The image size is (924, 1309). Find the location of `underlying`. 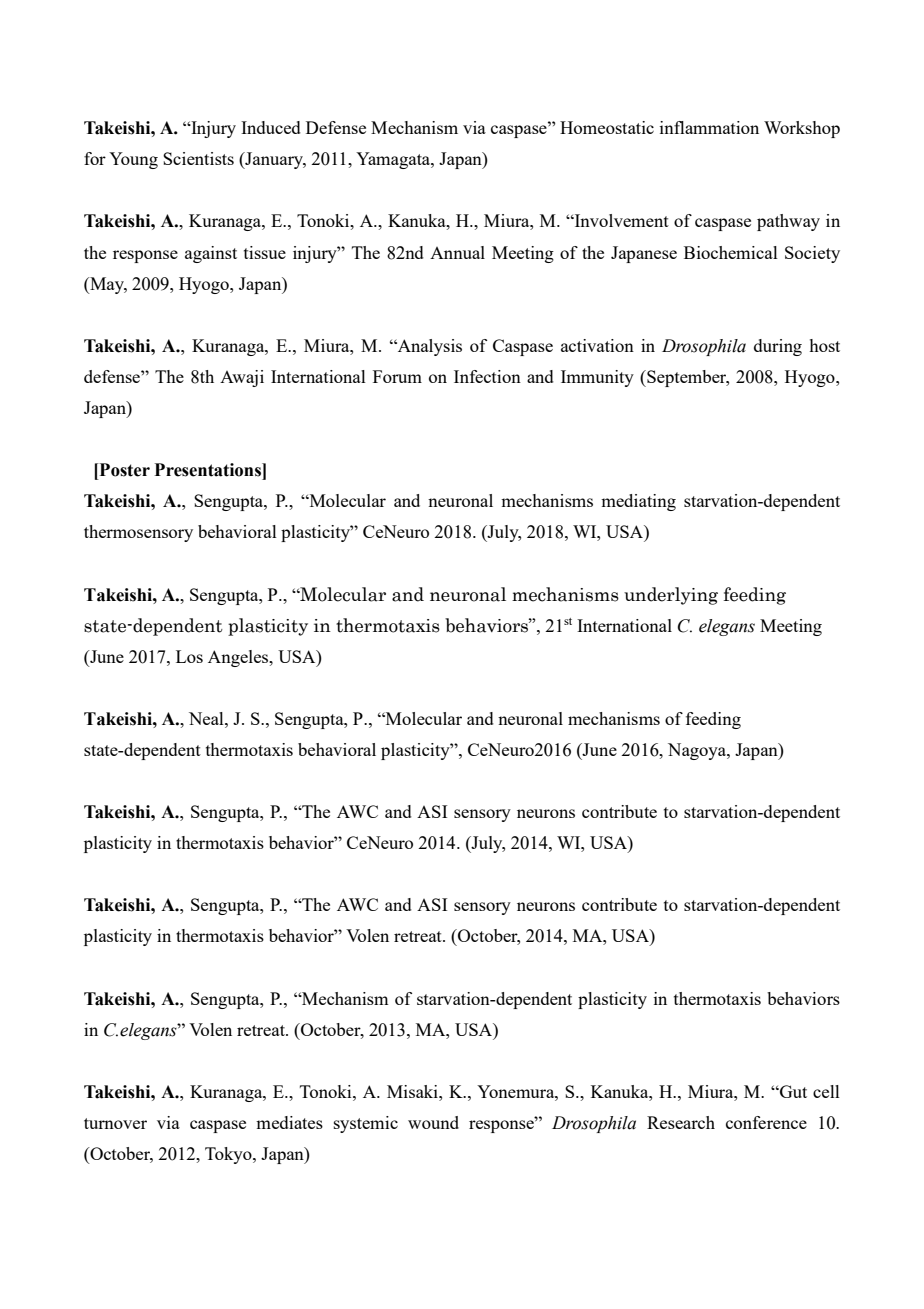

underlying is located at coordinates (671, 596).
